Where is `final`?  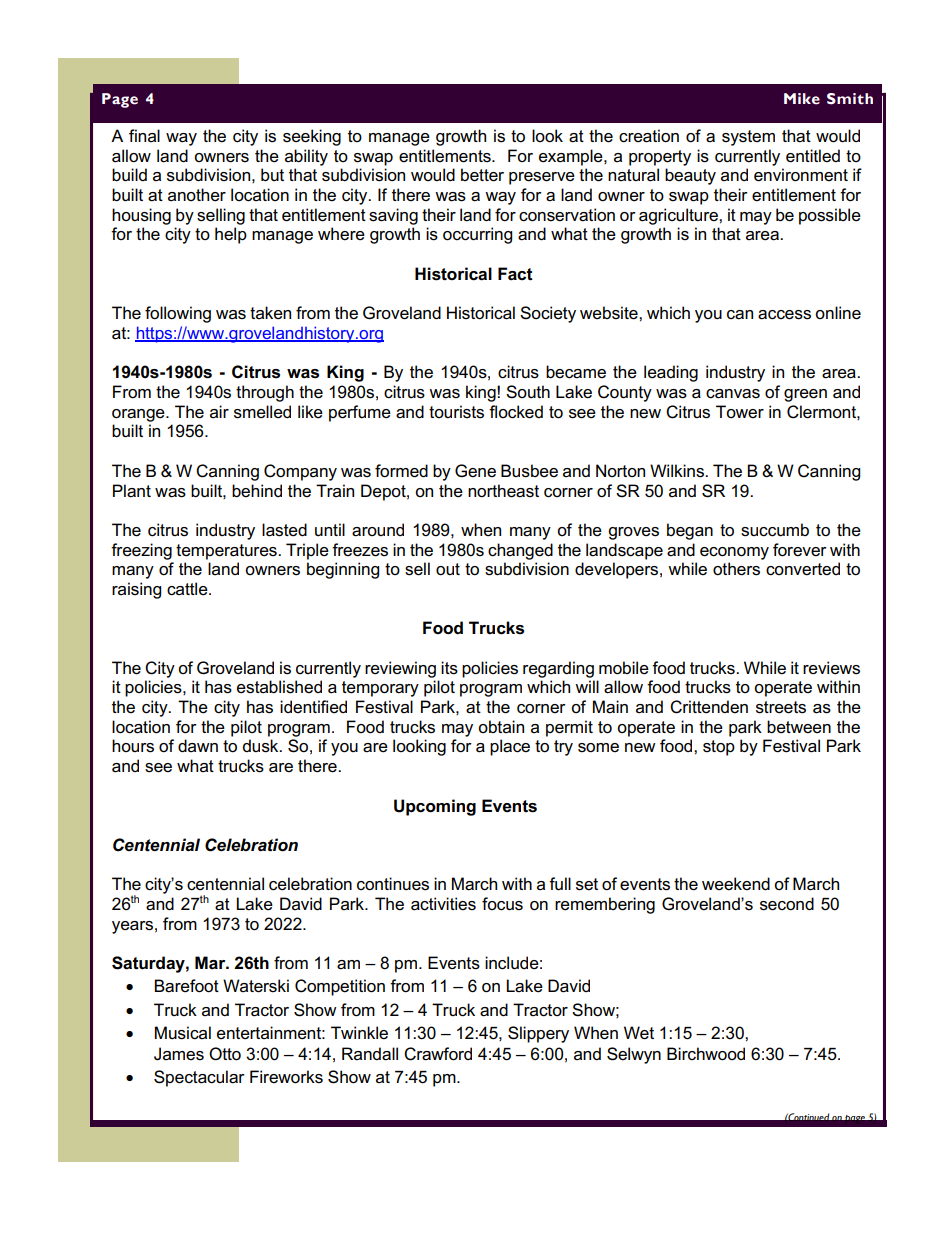
final is located at coordinates (144, 135).
